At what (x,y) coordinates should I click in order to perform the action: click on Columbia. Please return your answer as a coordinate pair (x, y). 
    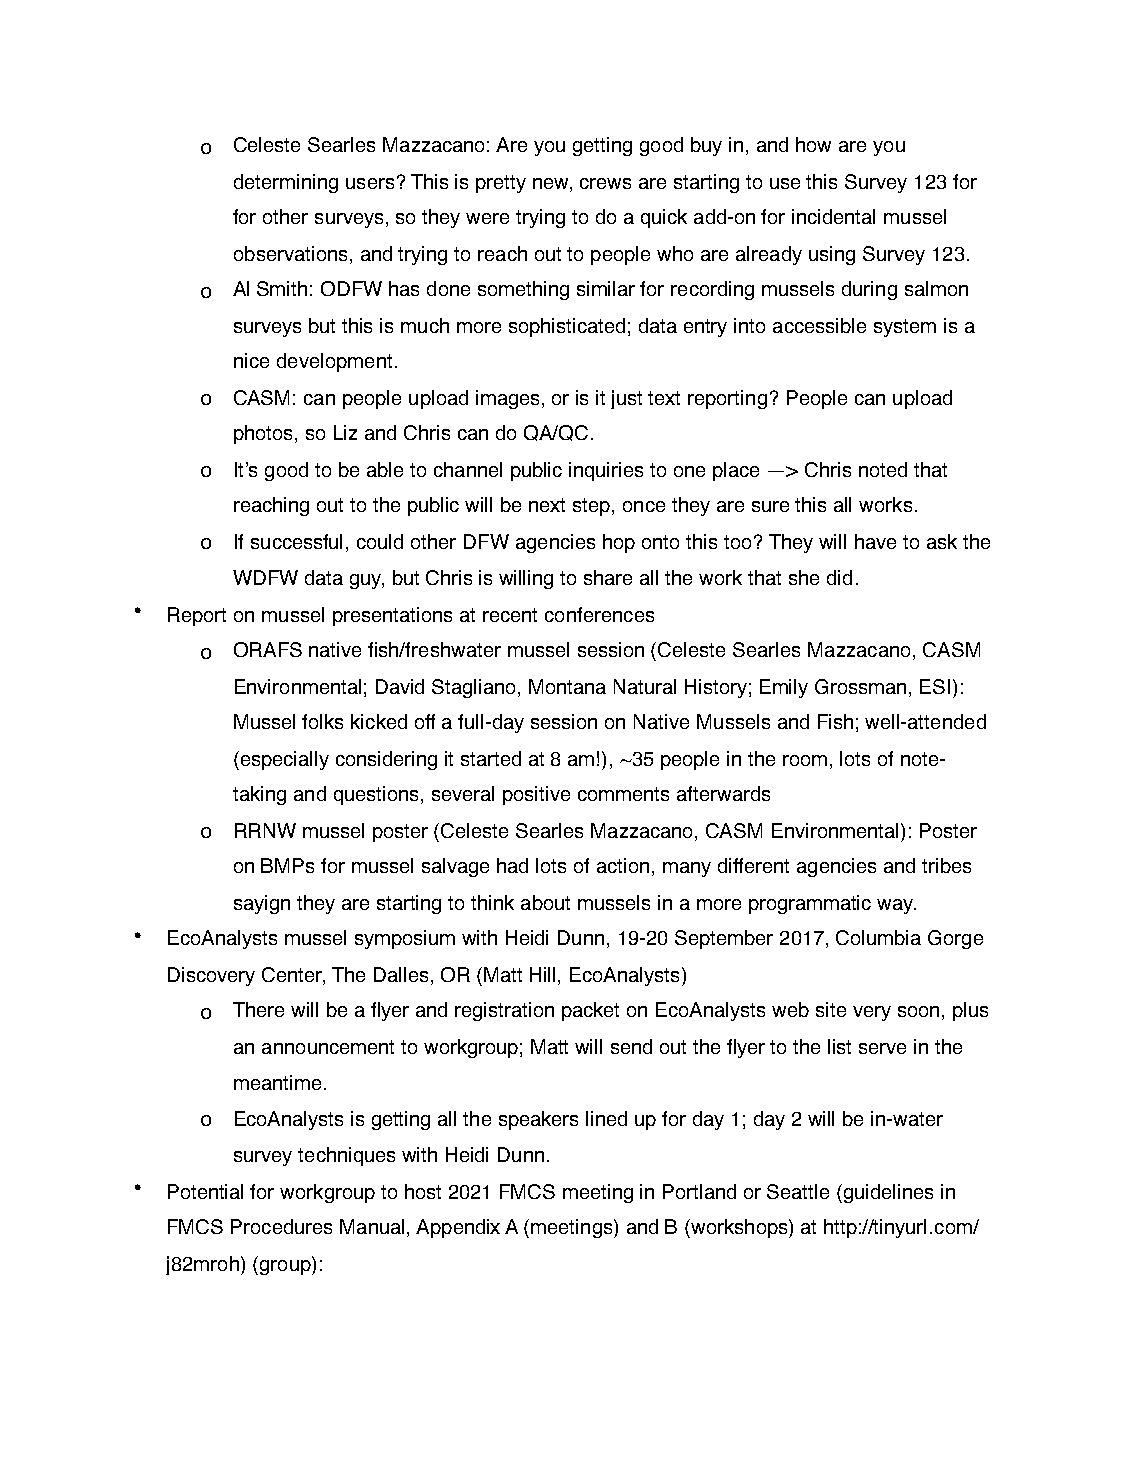
    Looking at the image, I should click on (878, 937).
